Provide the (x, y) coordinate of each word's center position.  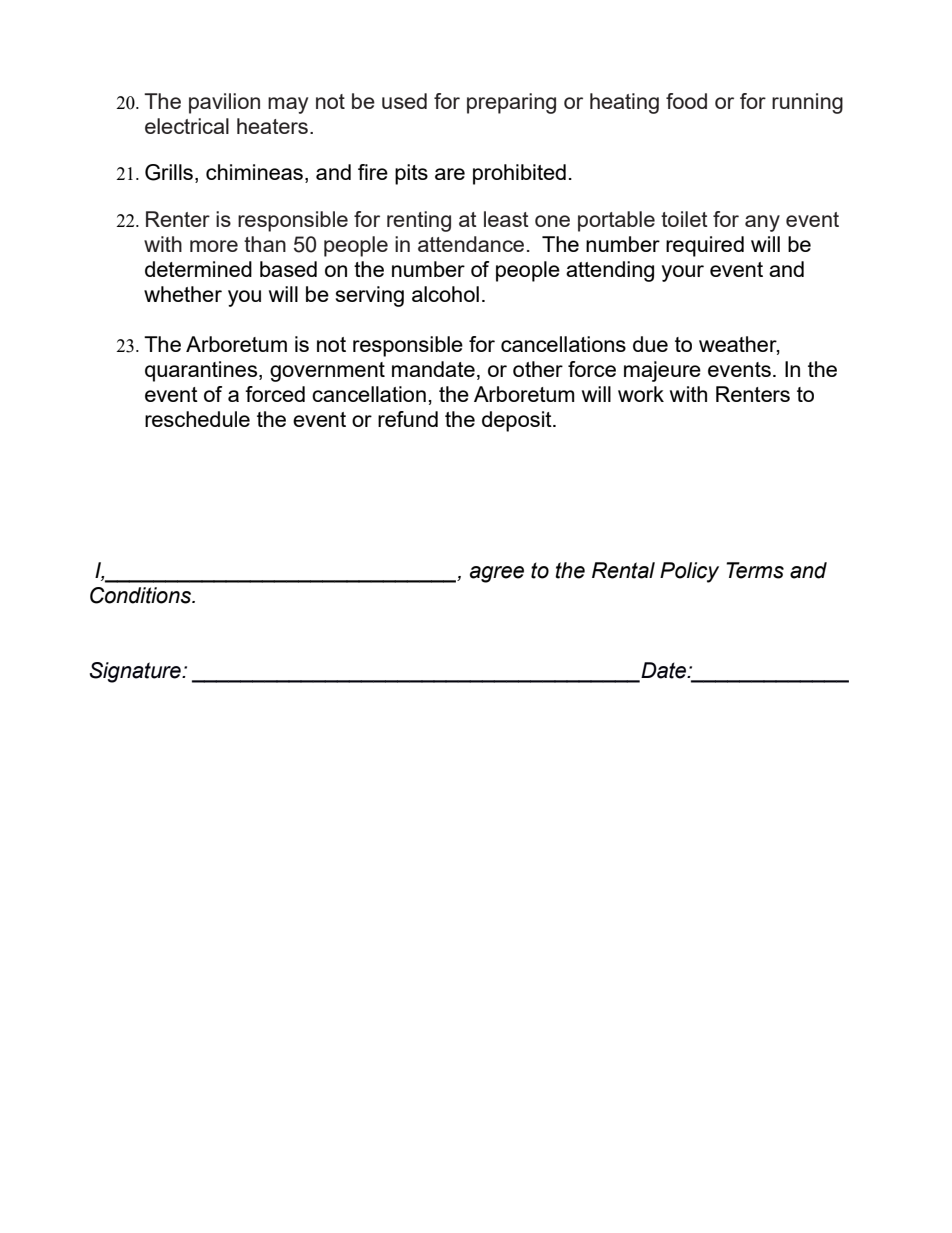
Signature (136, 672)
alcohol (445, 294)
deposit (518, 421)
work (641, 394)
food (686, 101)
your (683, 273)
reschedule (197, 419)
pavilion (224, 103)
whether (183, 294)
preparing (511, 103)
